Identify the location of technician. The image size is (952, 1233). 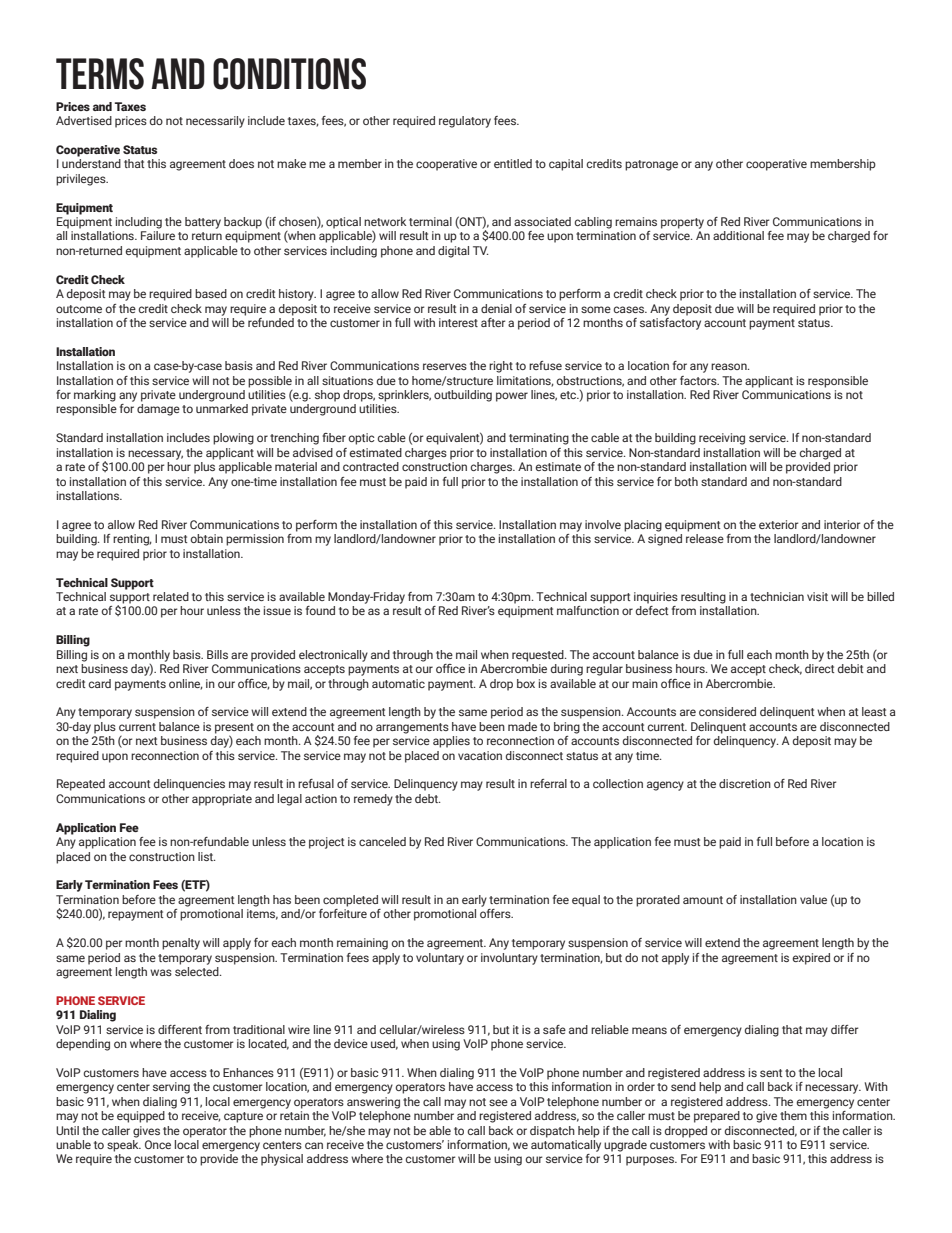
(777, 596).
